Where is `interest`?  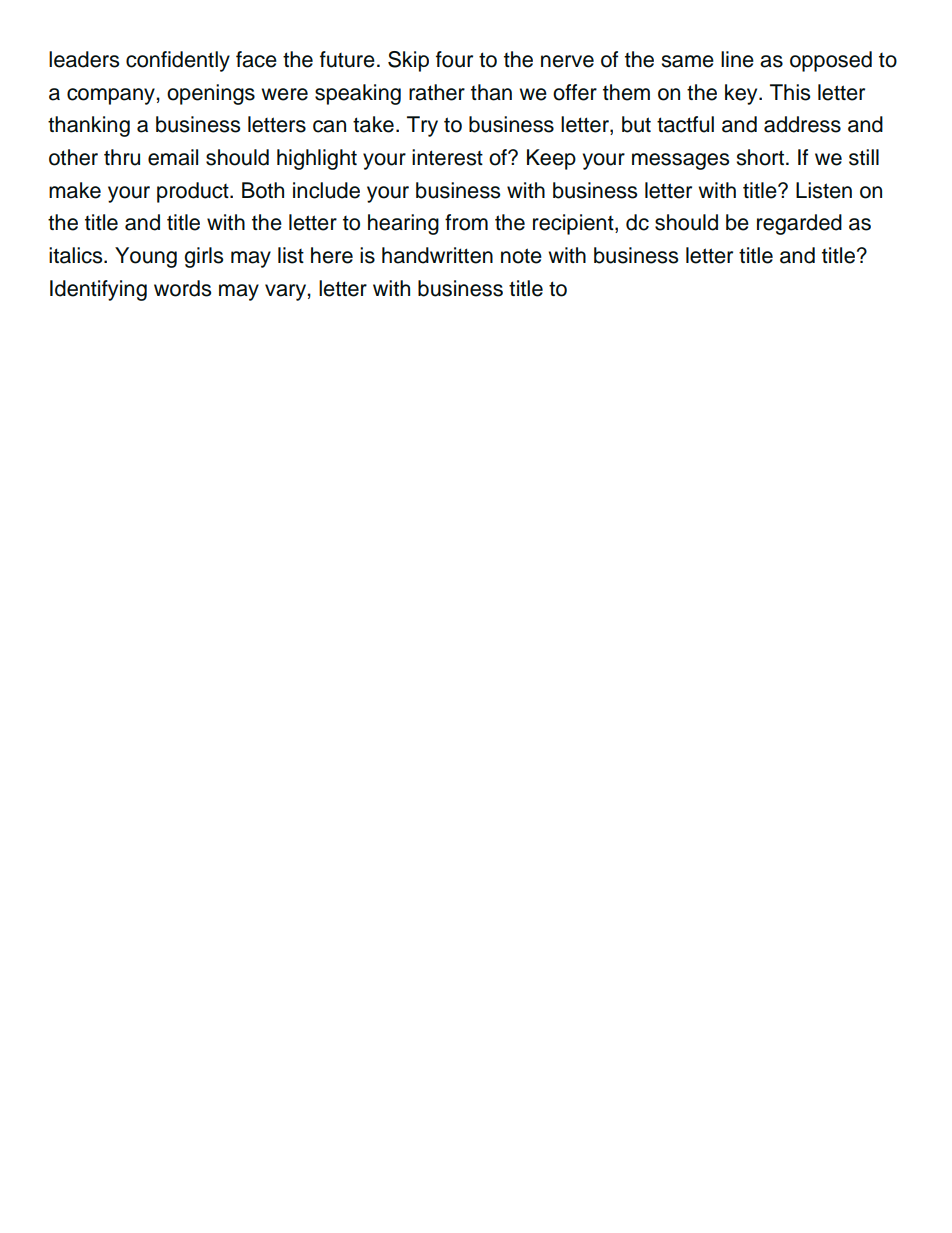 interest is located at coordinates (447, 157).
